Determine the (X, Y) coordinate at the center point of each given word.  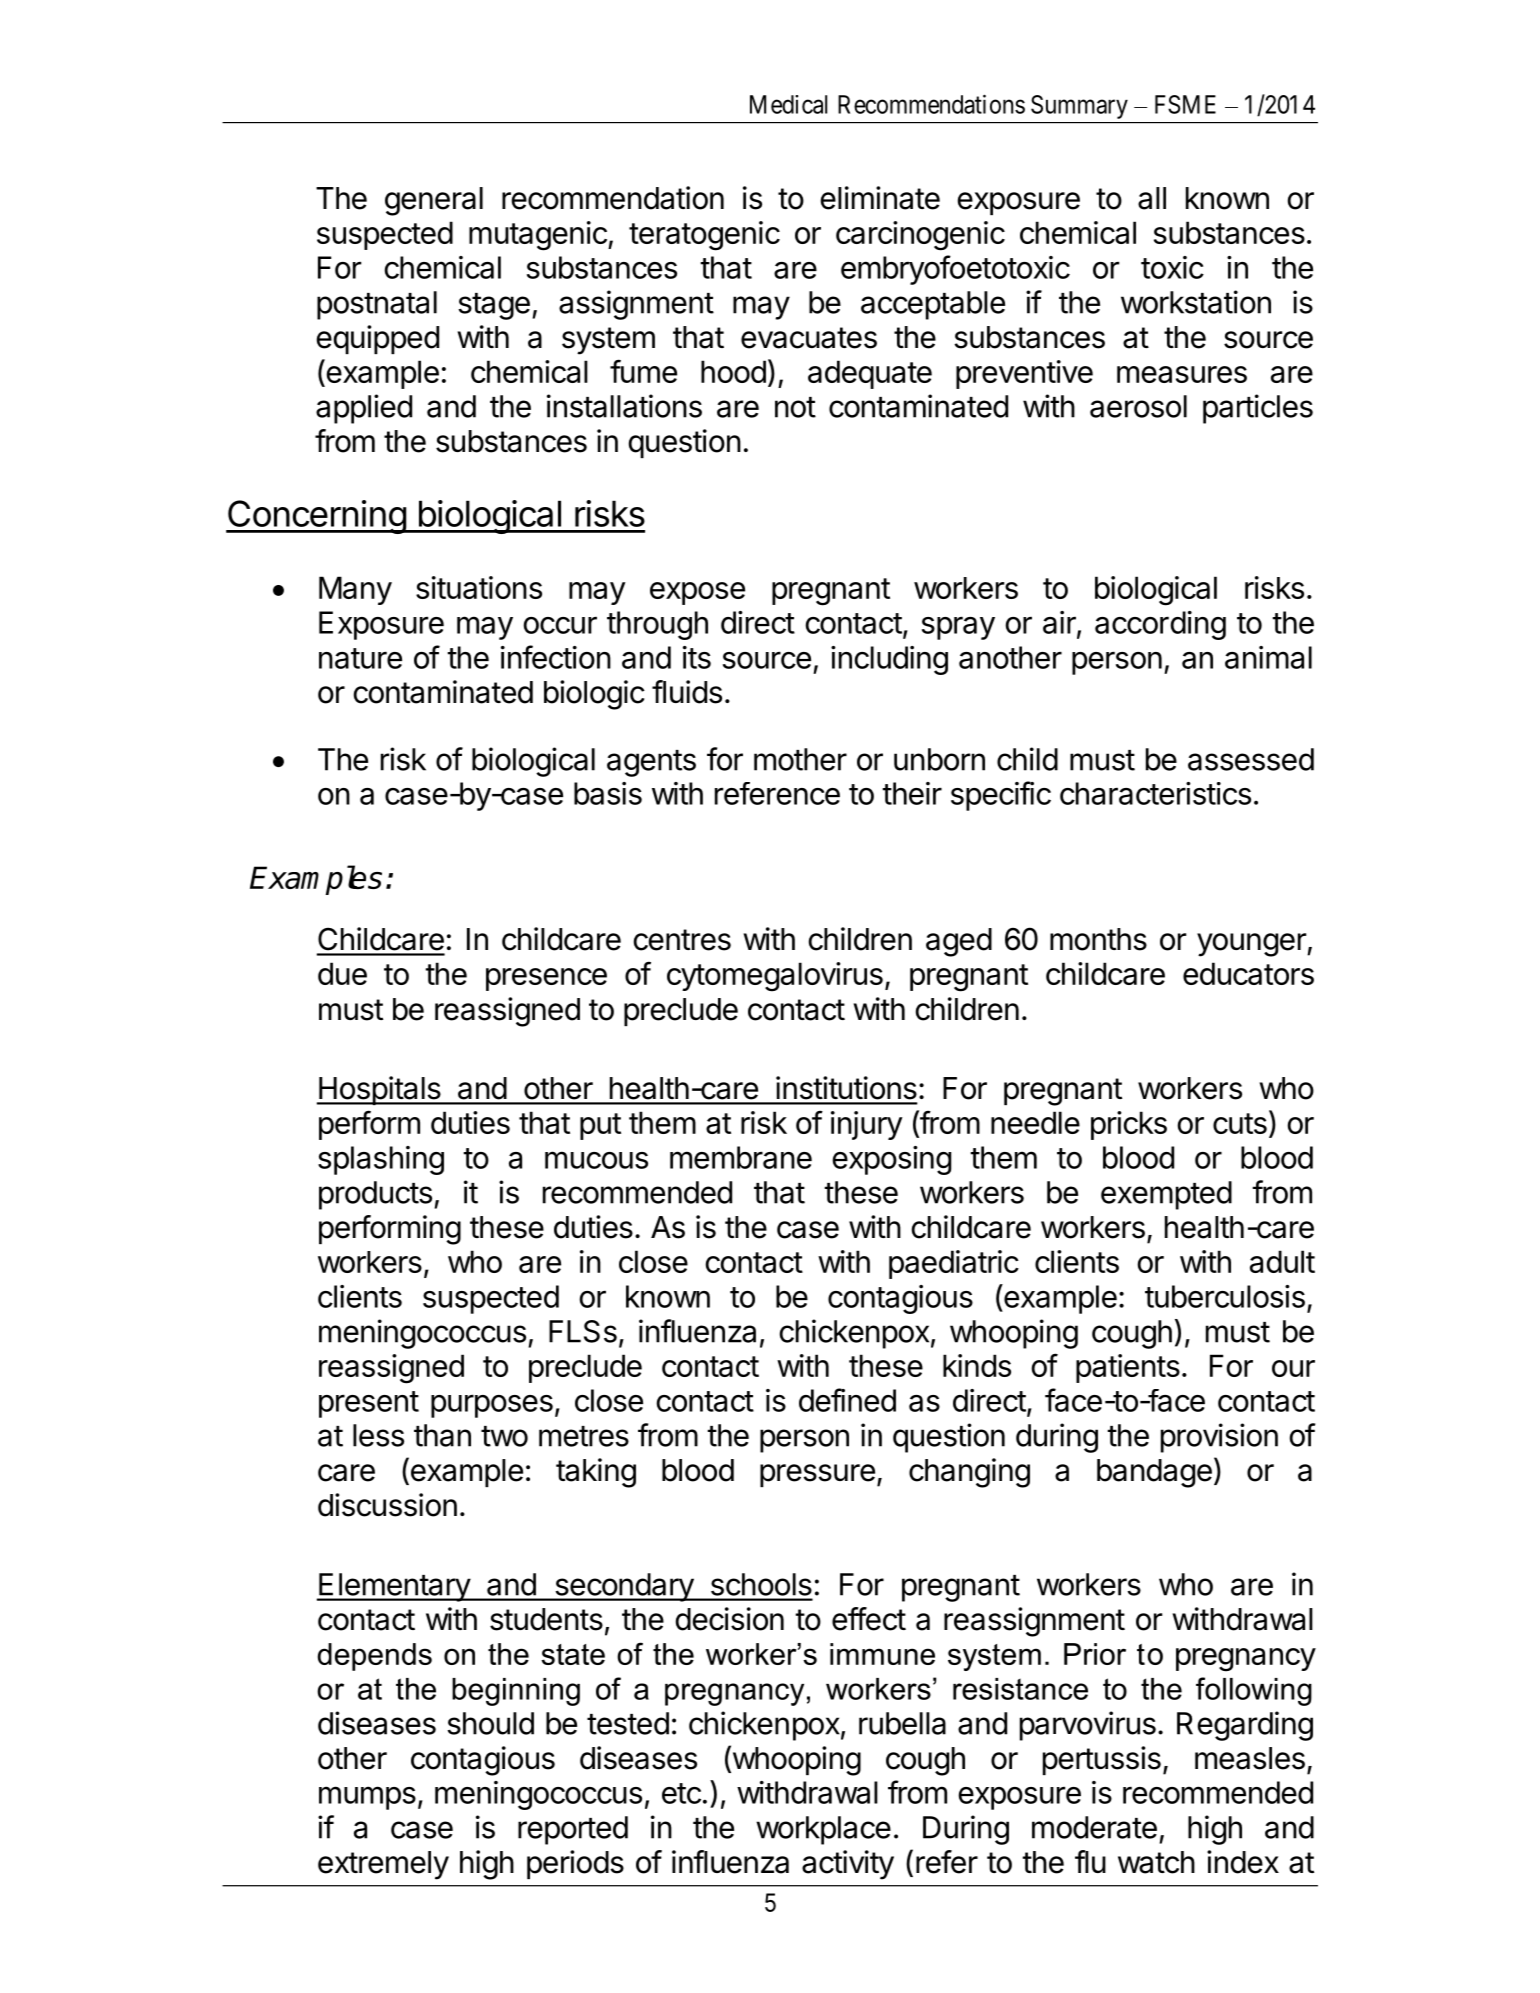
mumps (367, 1798)
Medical (788, 104)
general (434, 201)
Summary (1079, 107)
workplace (823, 1830)
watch (1156, 1862)
